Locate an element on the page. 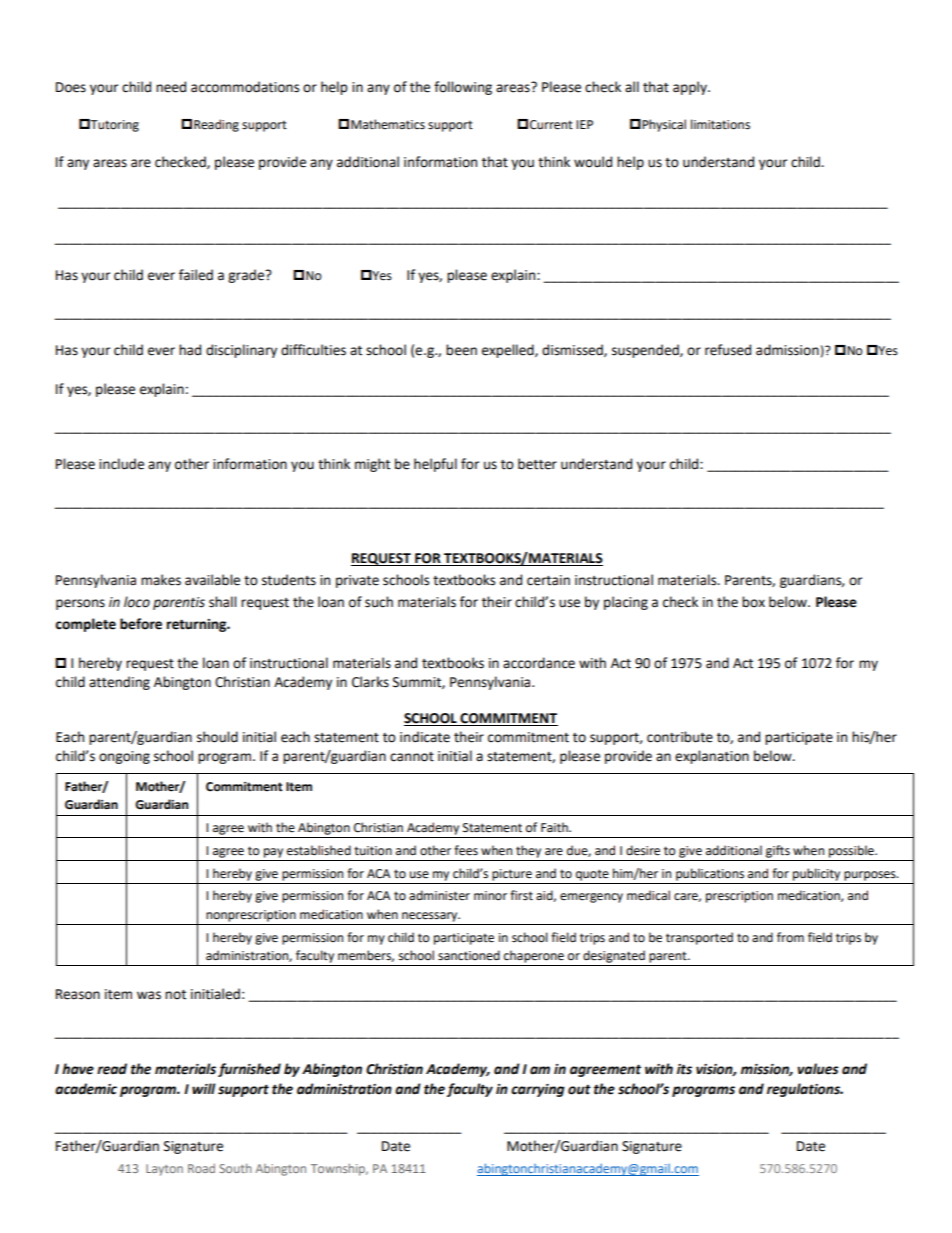  Layton is located at coordinates (164, 1170).
